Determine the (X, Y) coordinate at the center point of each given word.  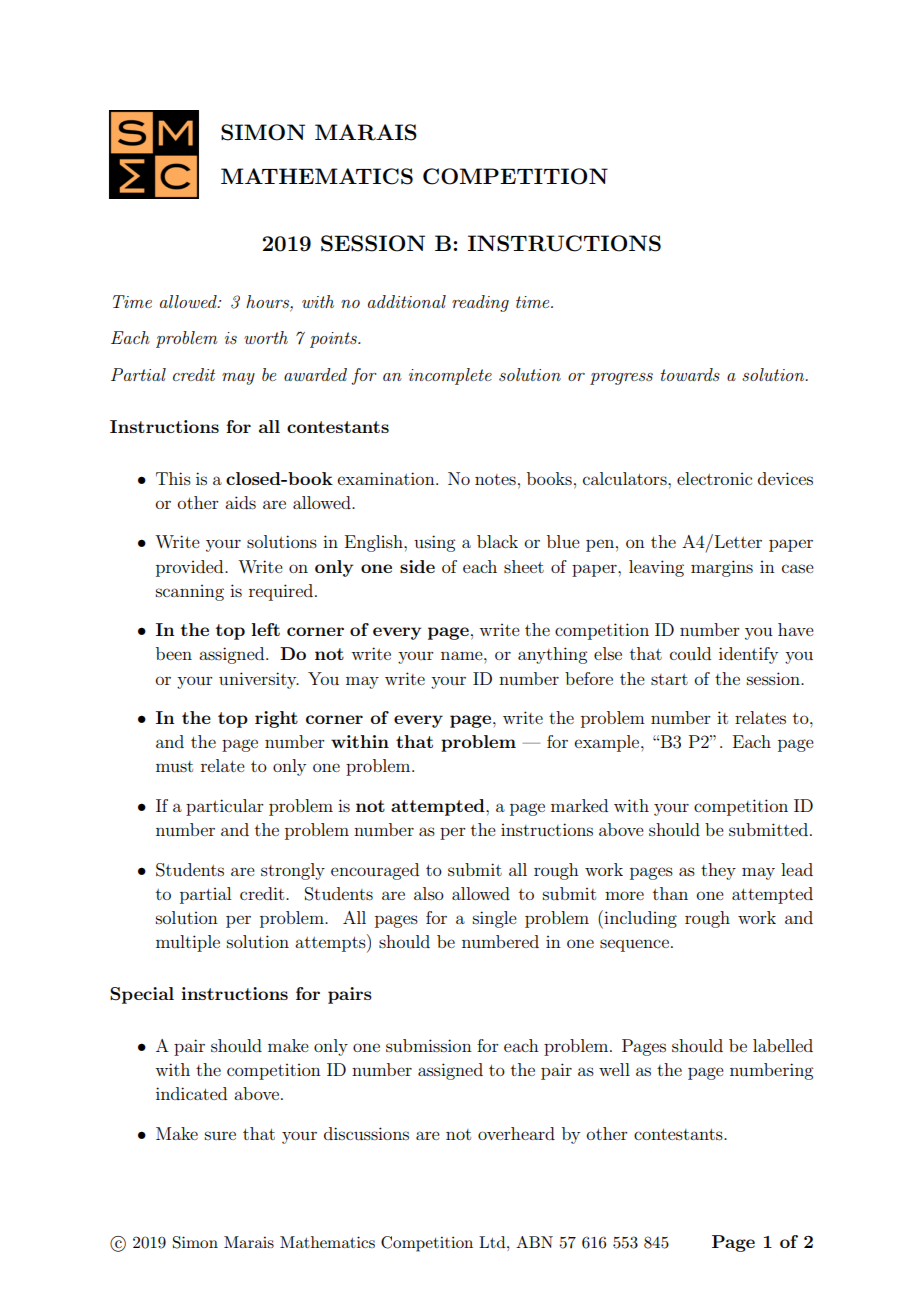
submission (429, 1045)
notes (495, 479)
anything (552, 655)
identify (748, 655)
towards (690, 374)
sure (220, 1135)
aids (240, 502)
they (718, 871)
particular (225, 807)
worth (266, 337)
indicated (191, 1093)
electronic (714, 478)
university (259, 680)
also (429, 893)
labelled (783, 1045)
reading (480, 303)
